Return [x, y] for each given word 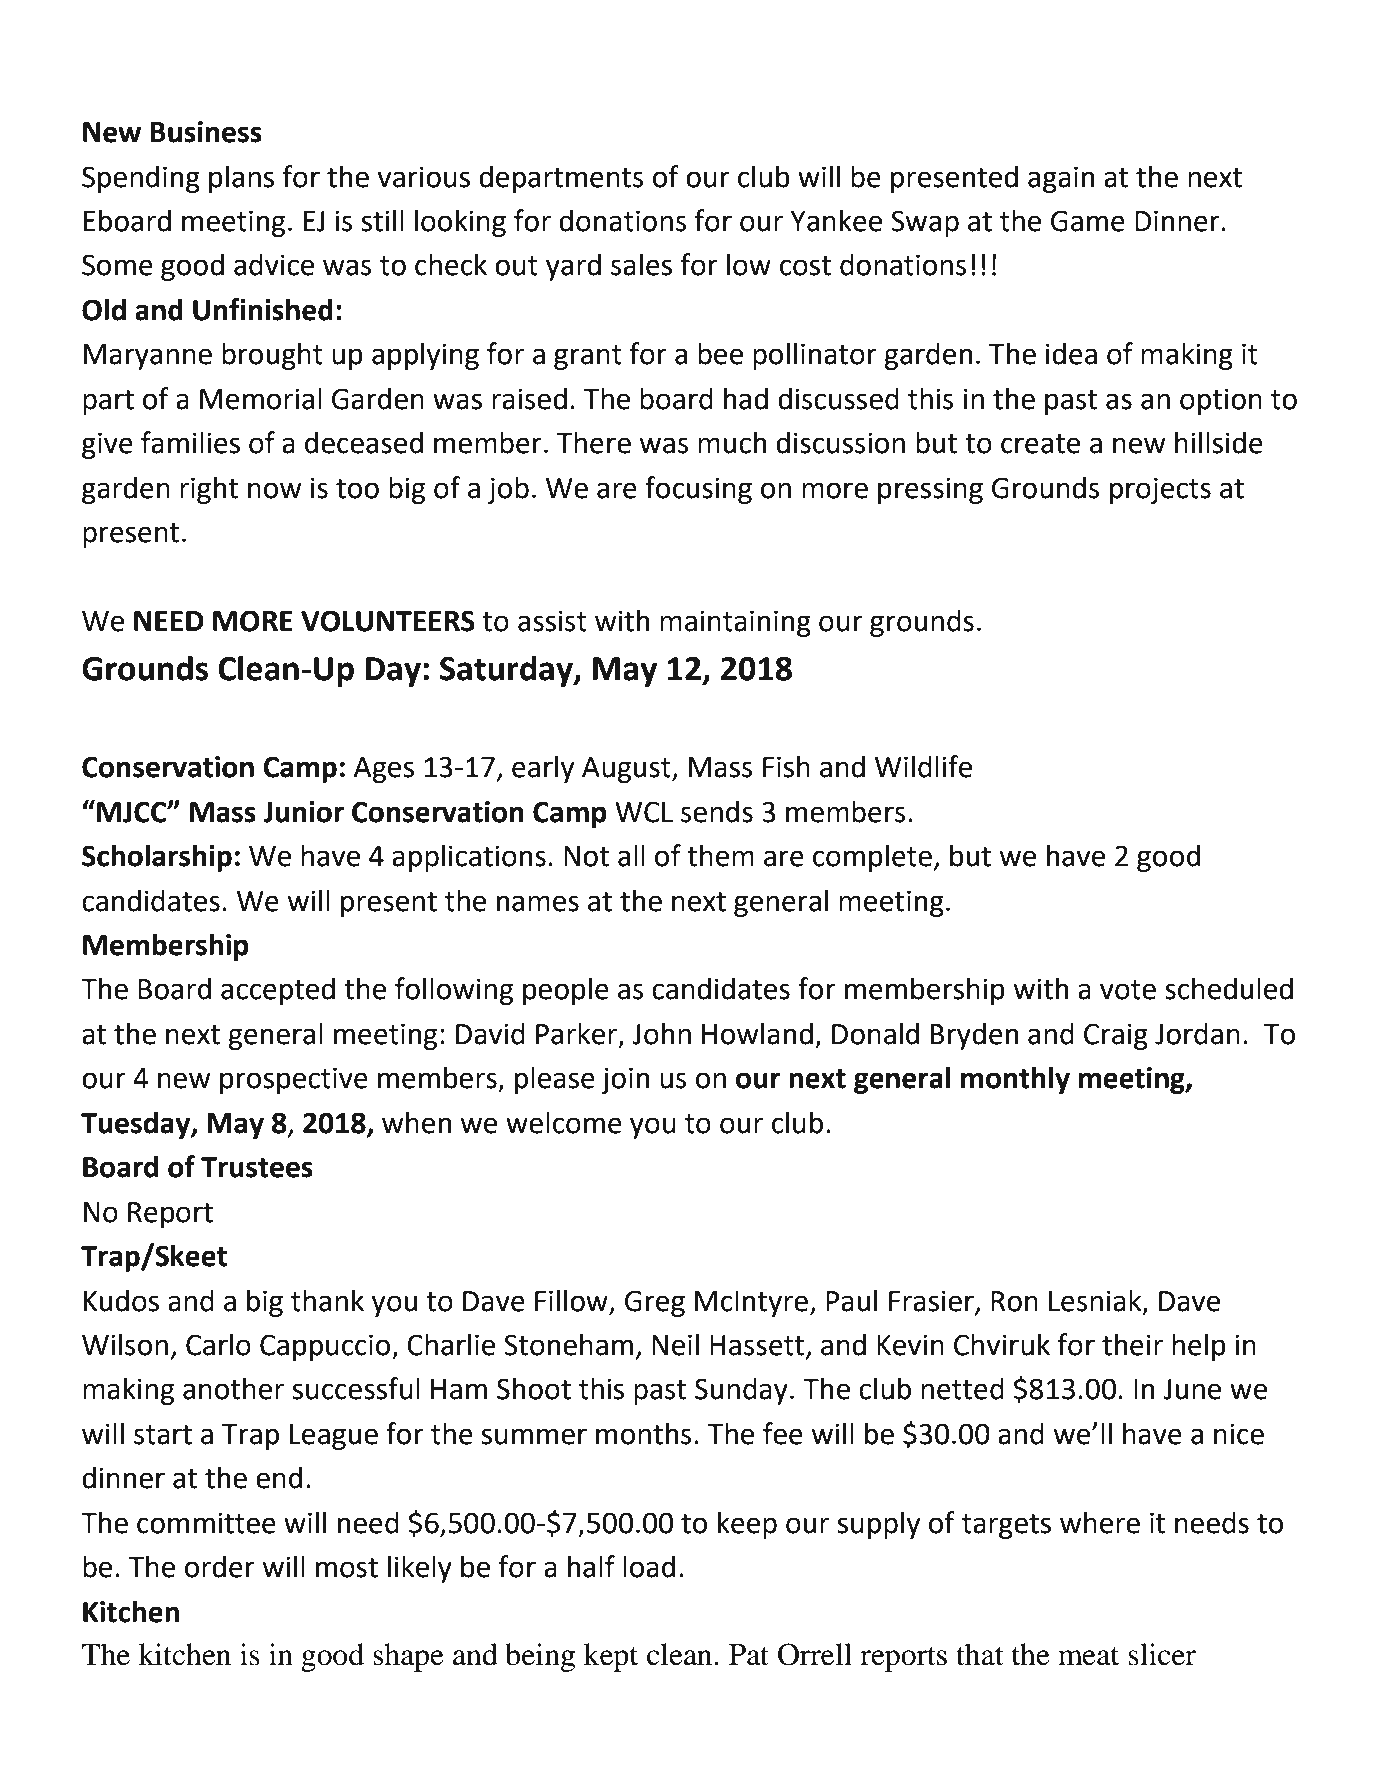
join [625, 1080]
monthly [1015, 1080]
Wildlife [923, 766]
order [220, 1566]
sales [641, 264]
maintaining [735, 623]
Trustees [257, 1167]
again [1061, 179]
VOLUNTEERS [388, 621]
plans [241, 179]
